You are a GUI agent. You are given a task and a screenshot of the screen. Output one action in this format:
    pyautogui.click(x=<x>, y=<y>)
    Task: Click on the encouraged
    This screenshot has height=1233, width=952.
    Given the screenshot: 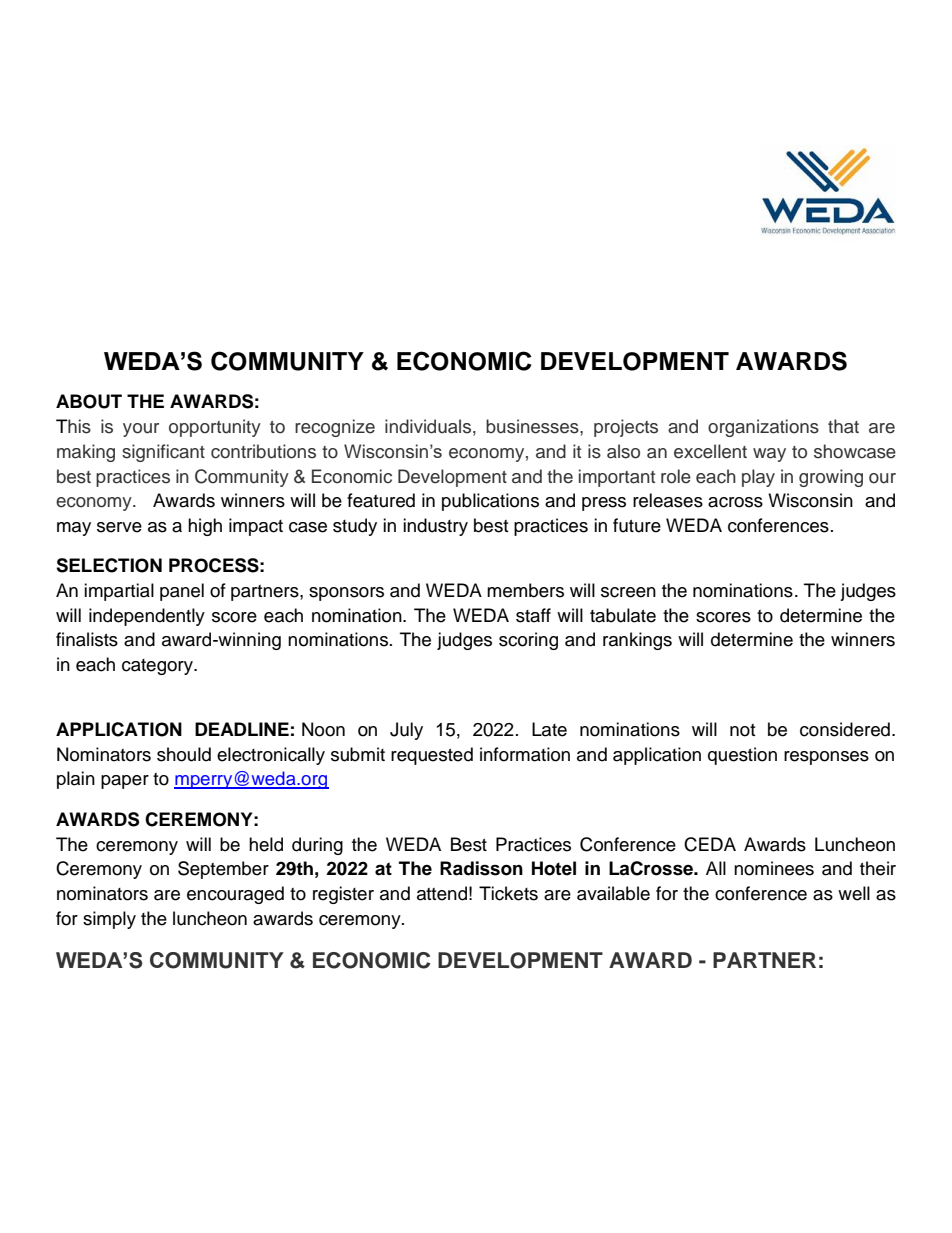 What is the action you would take?
    pyautogui.click(x=235, y=895)
